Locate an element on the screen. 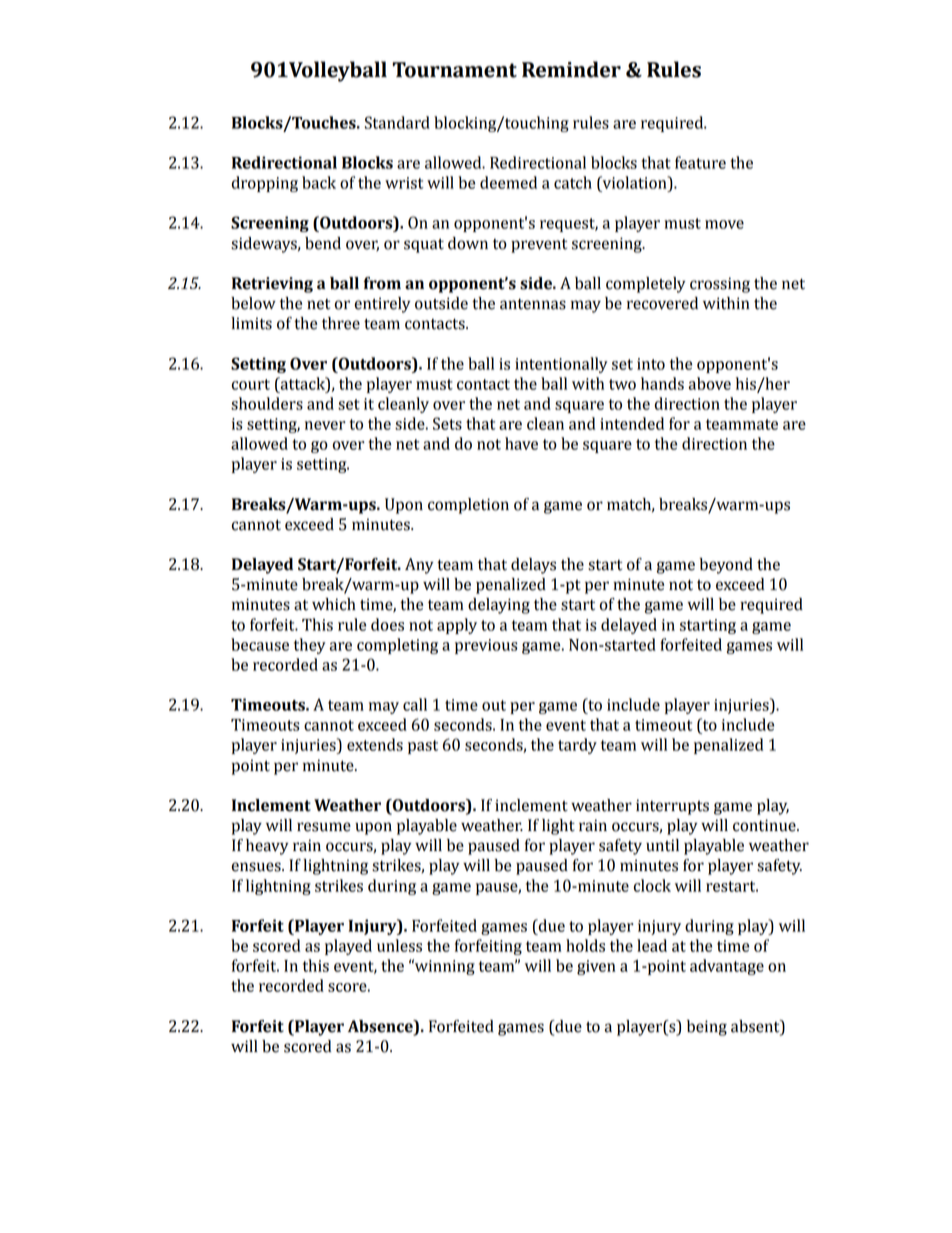  Standard is located at coordinates (397, 122).
